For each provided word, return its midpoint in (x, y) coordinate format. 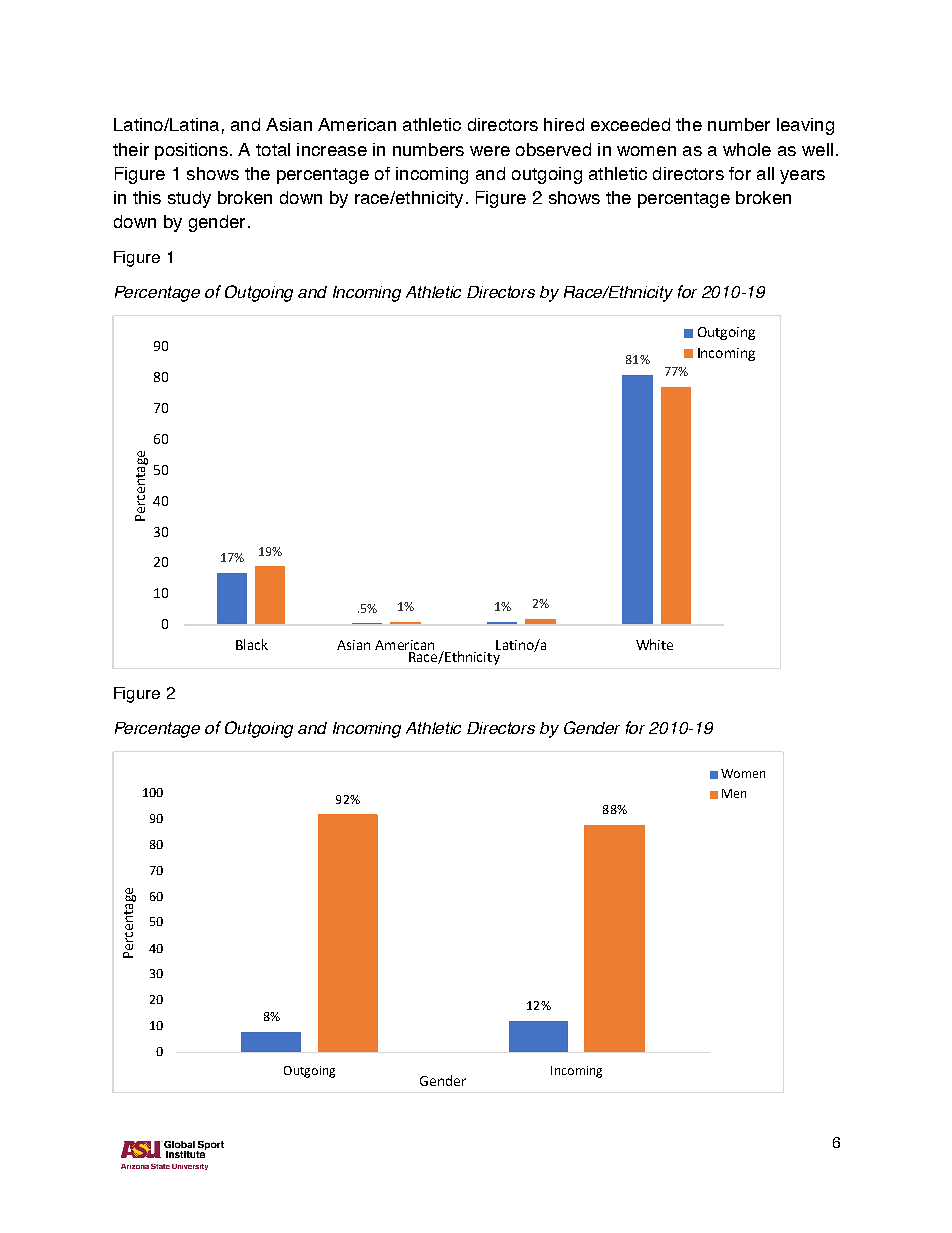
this (147, 197)
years (802, 177)
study (189, 199)
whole (747, 149)
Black (252, 644)
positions (191, 151)
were (490, 151)
